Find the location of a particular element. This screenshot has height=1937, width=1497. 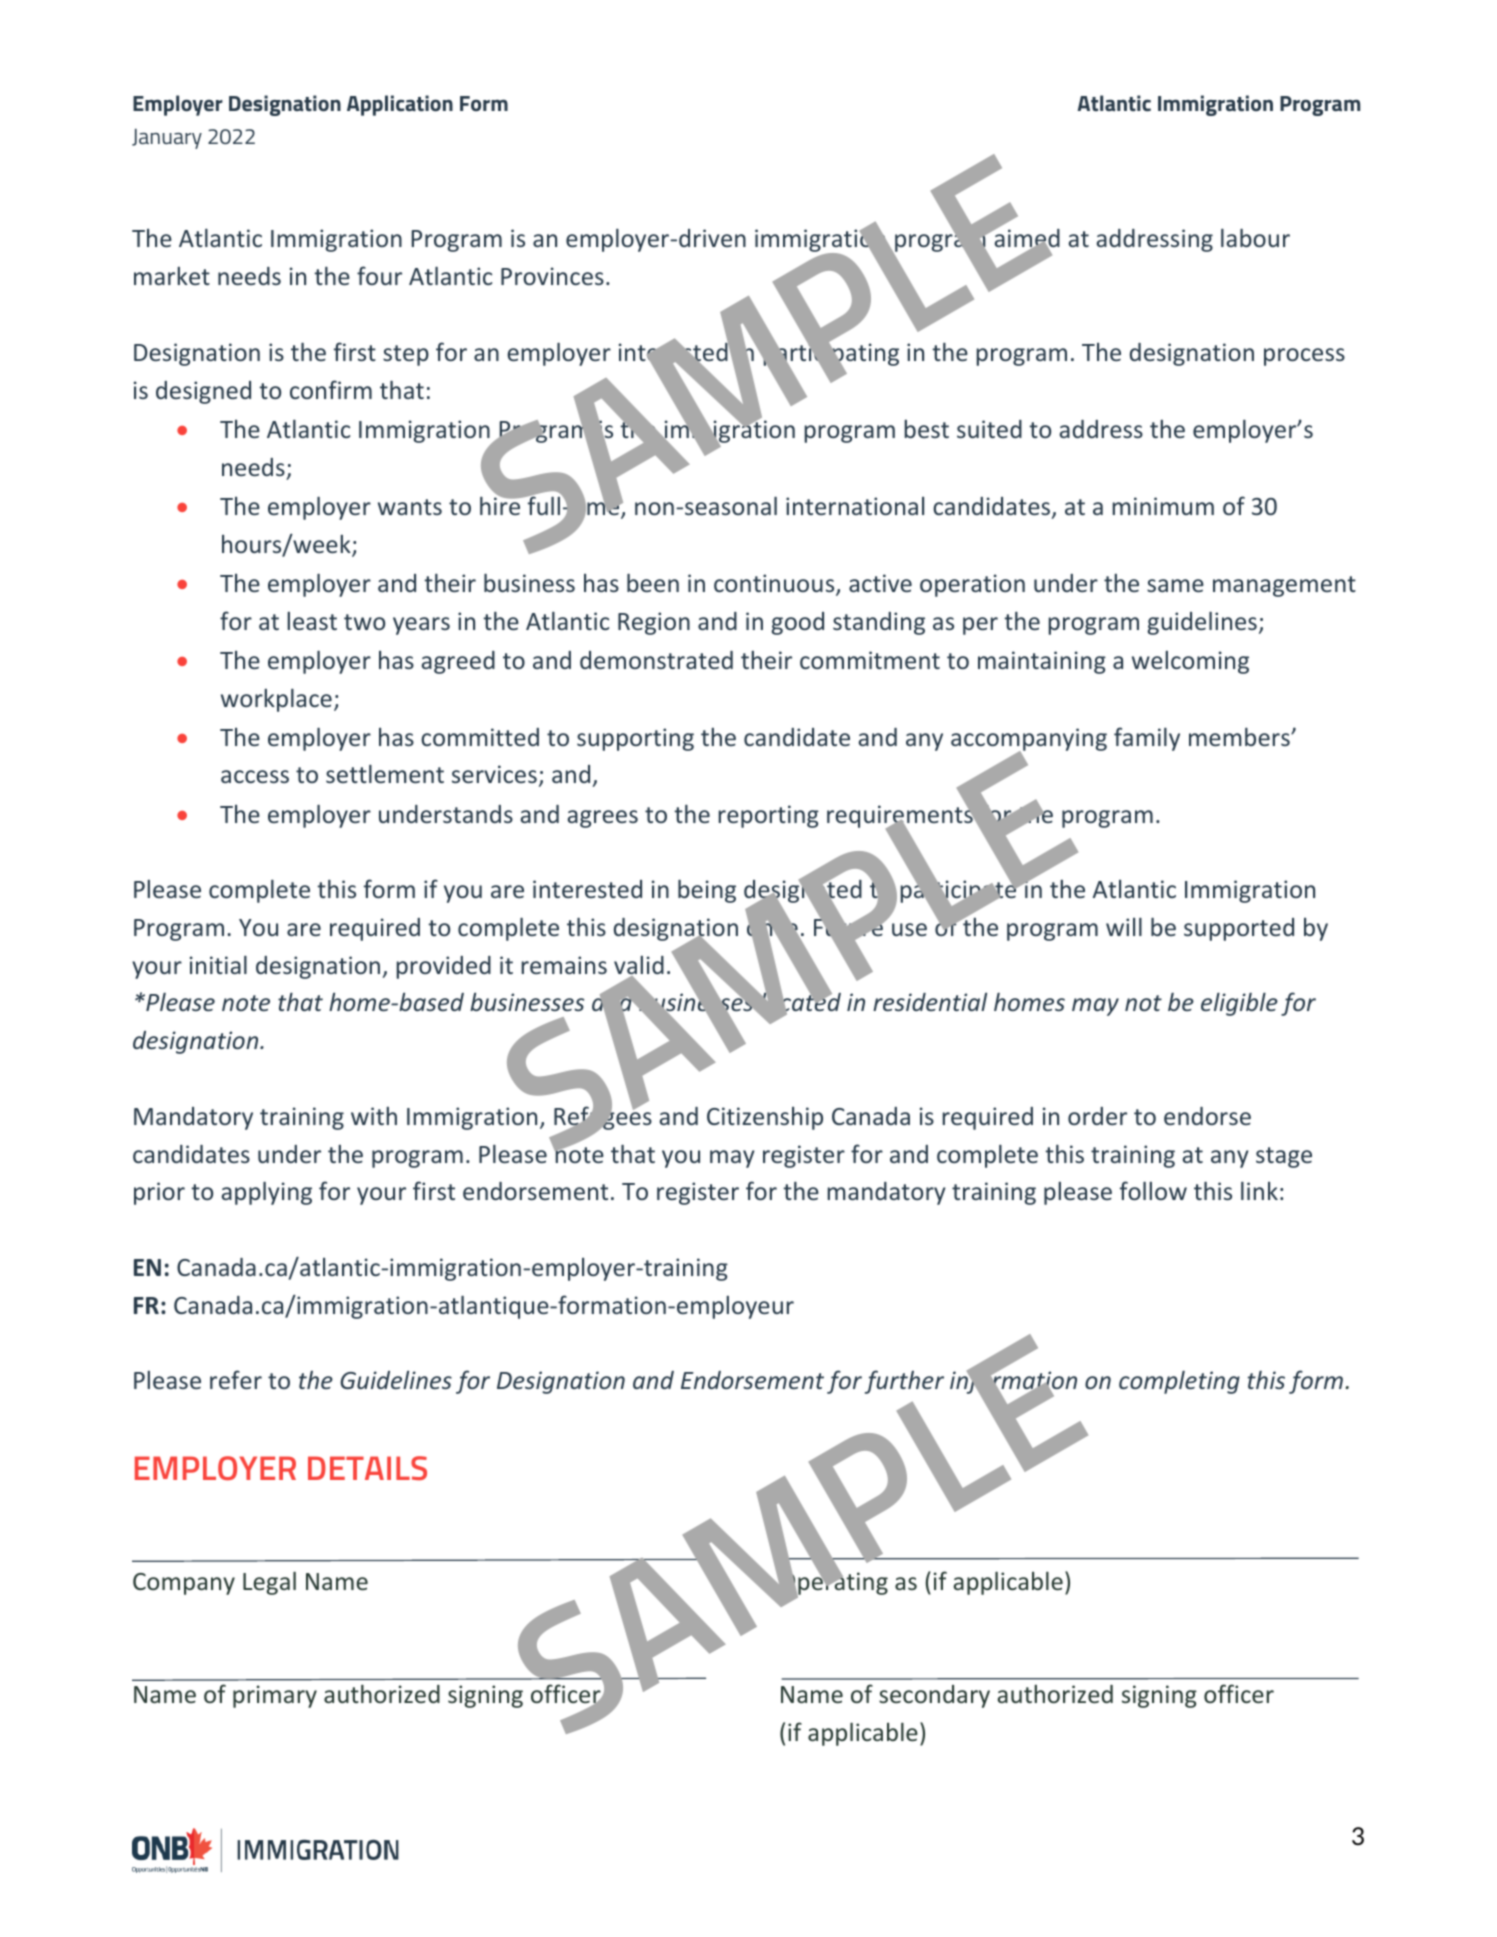

demonstrated is located at coordinates (656, 660).
